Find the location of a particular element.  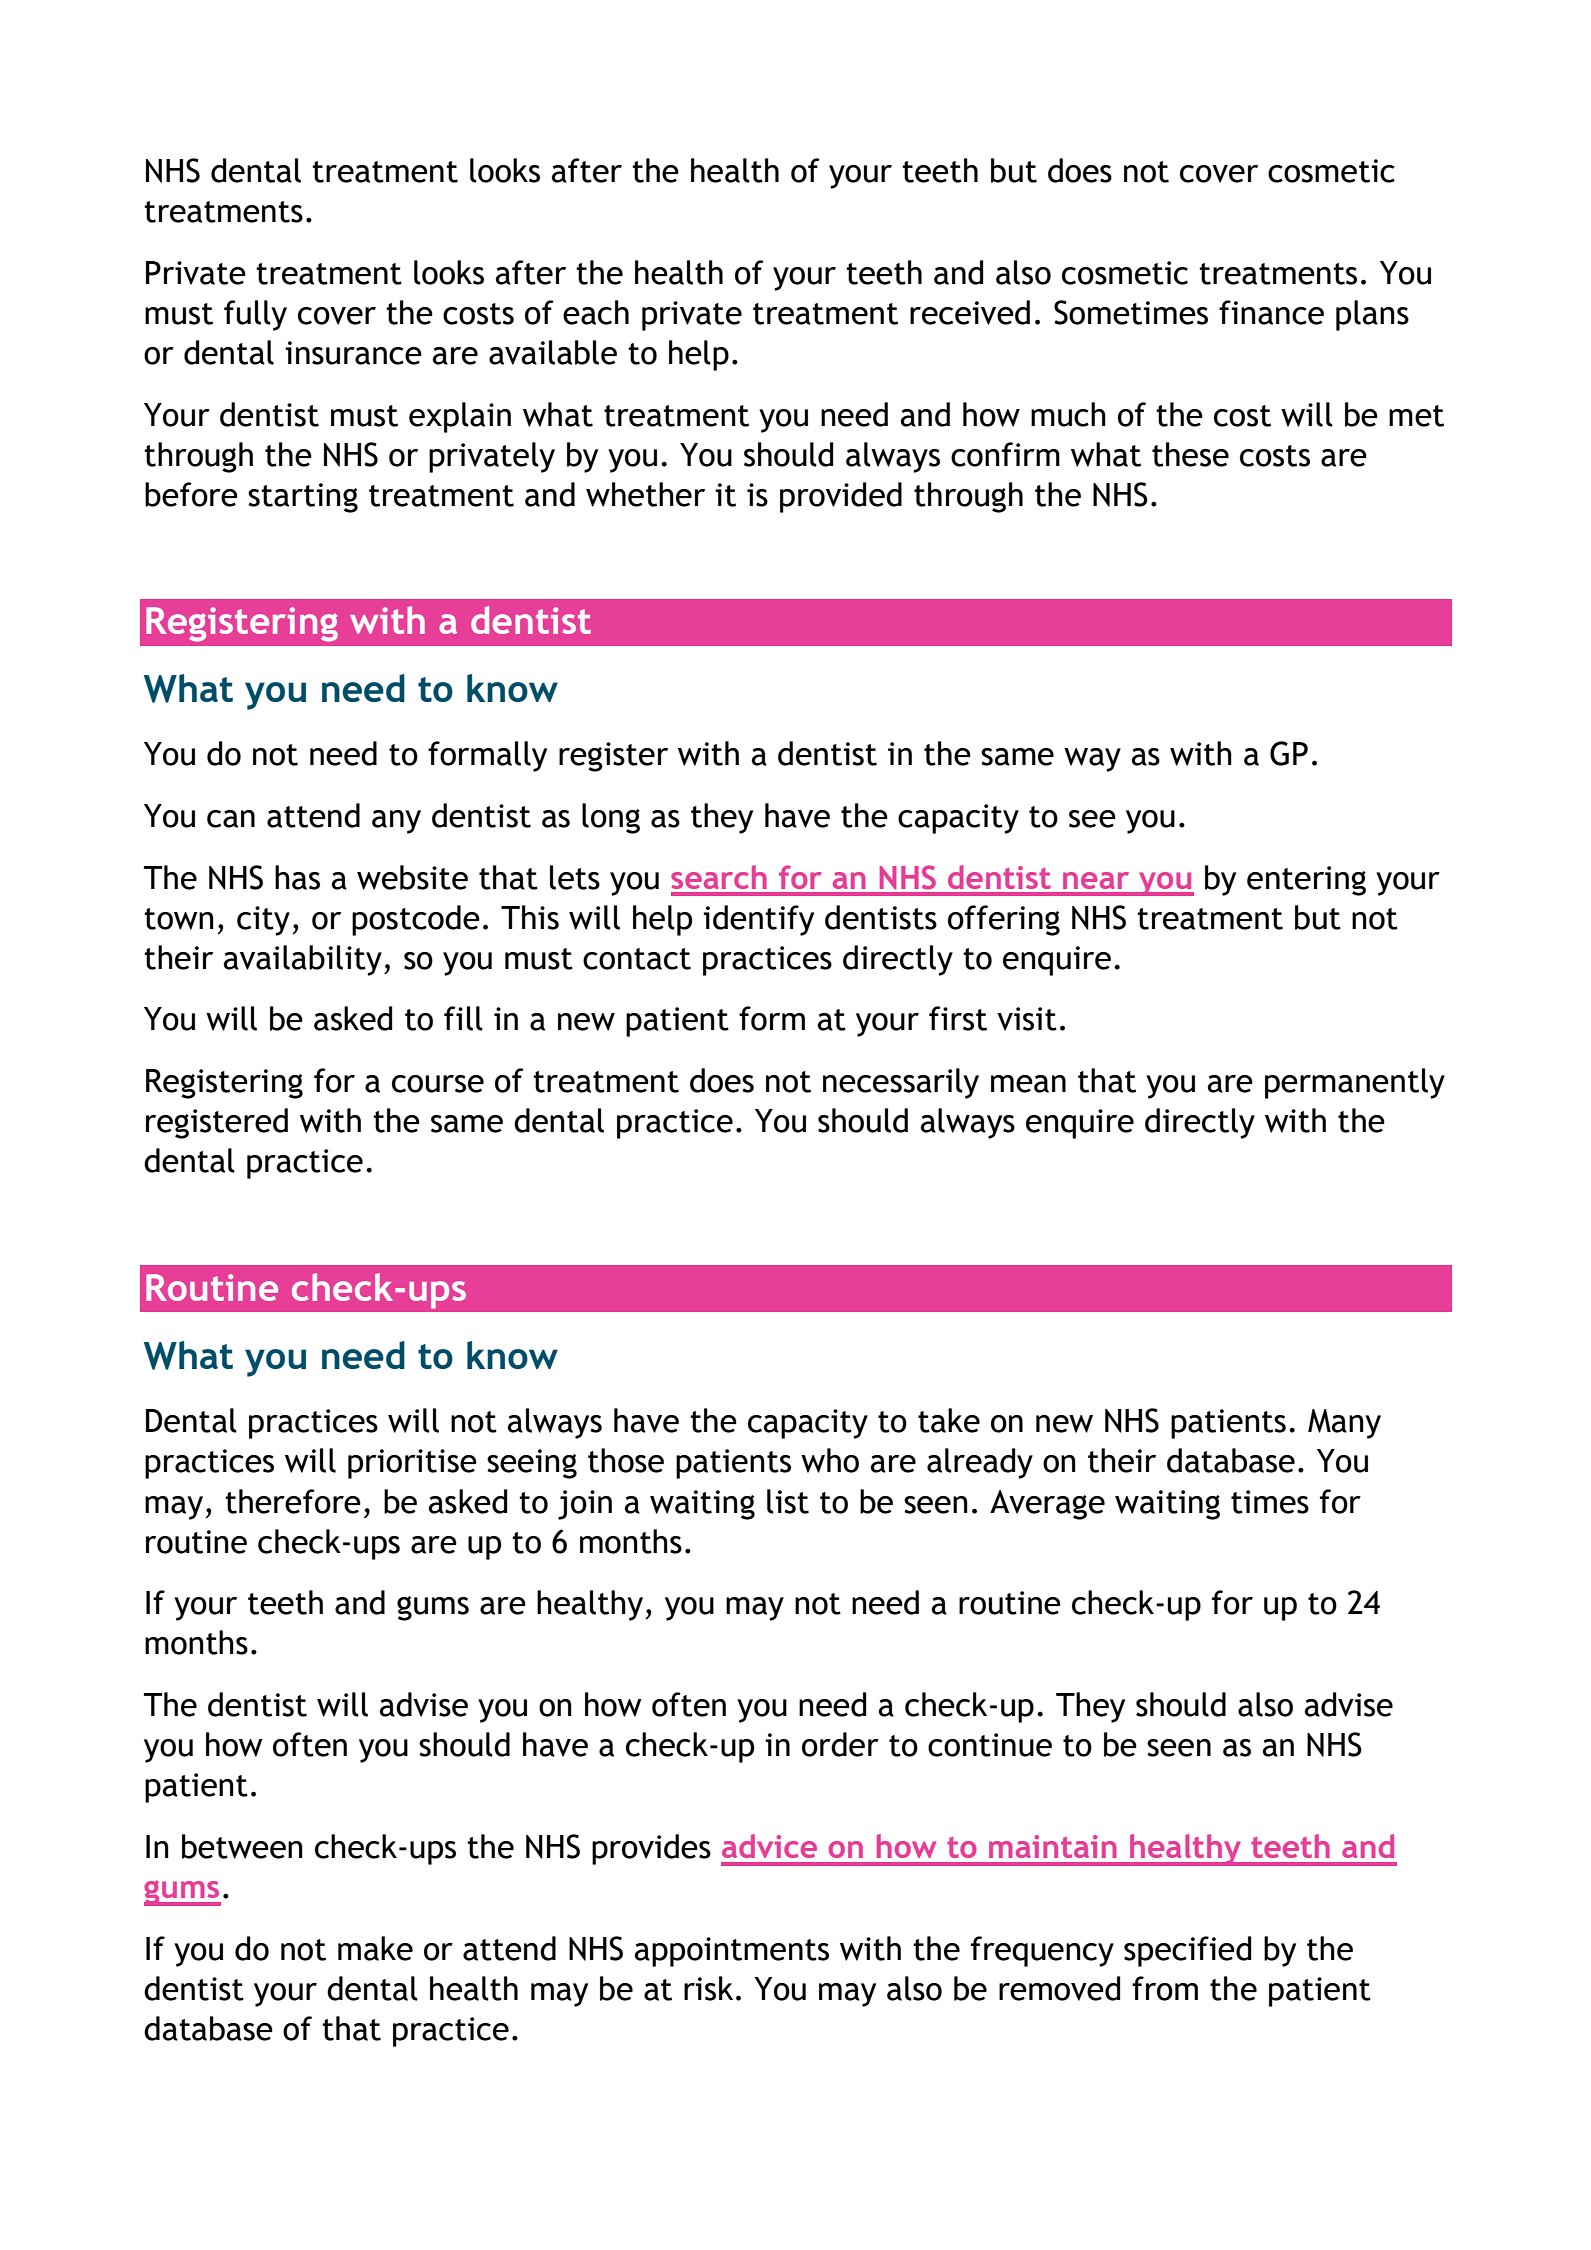

identify is located at coordinates (758, 920).
